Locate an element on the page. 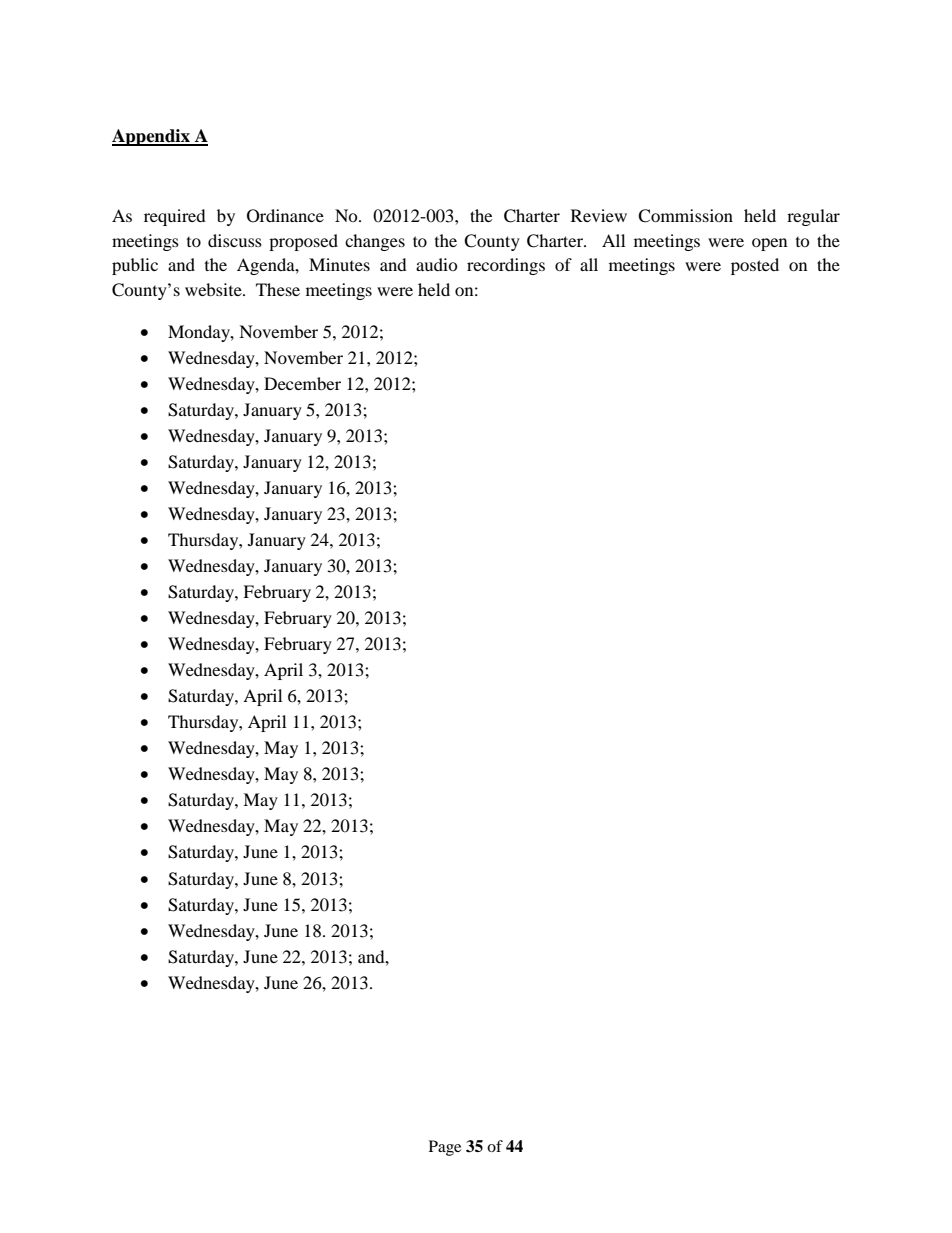 The height and width of the page is (1233, 952). December is located at coordinates (302, 383).
